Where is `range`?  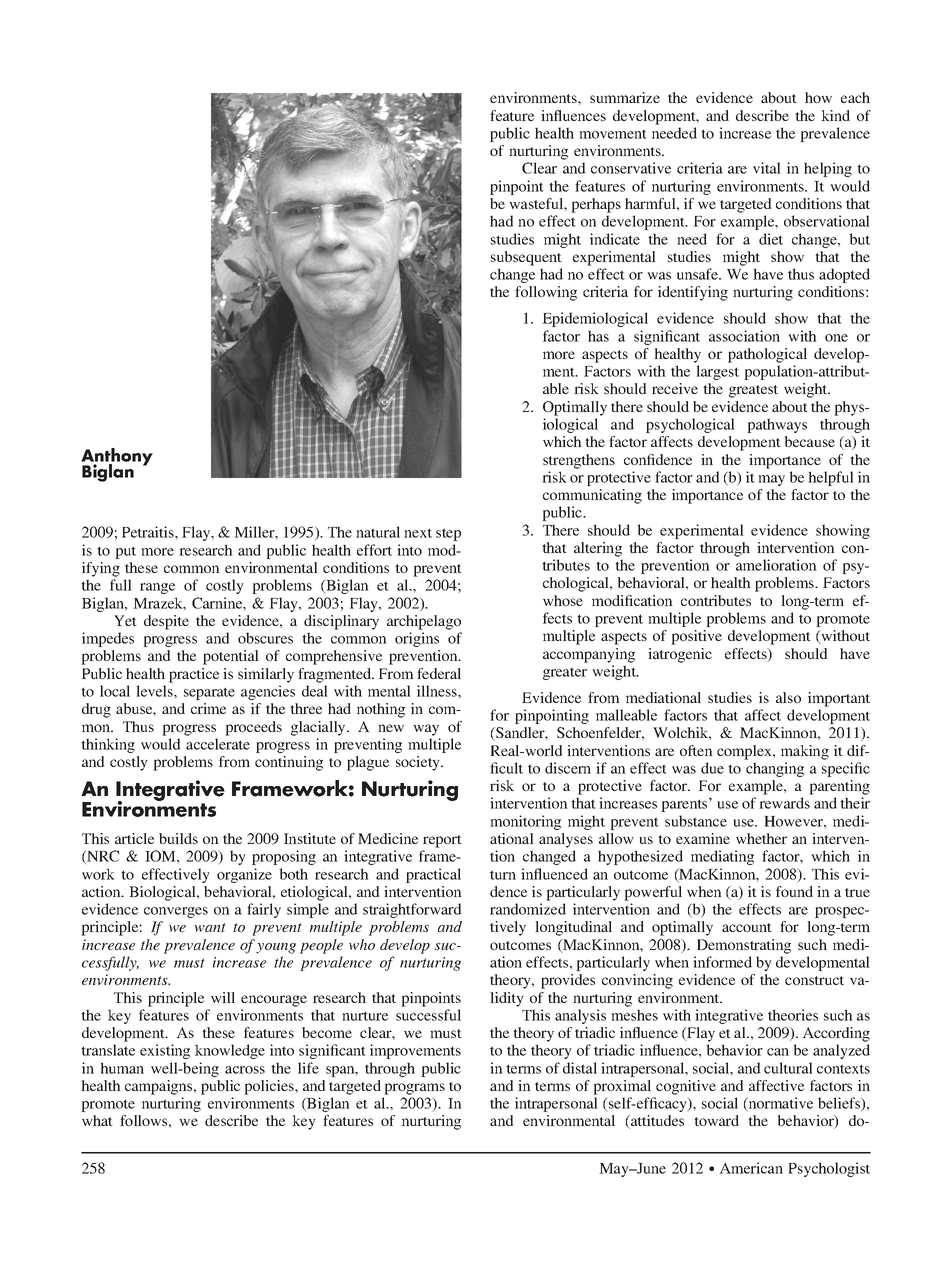
range is located at coordinates (157, 588).
